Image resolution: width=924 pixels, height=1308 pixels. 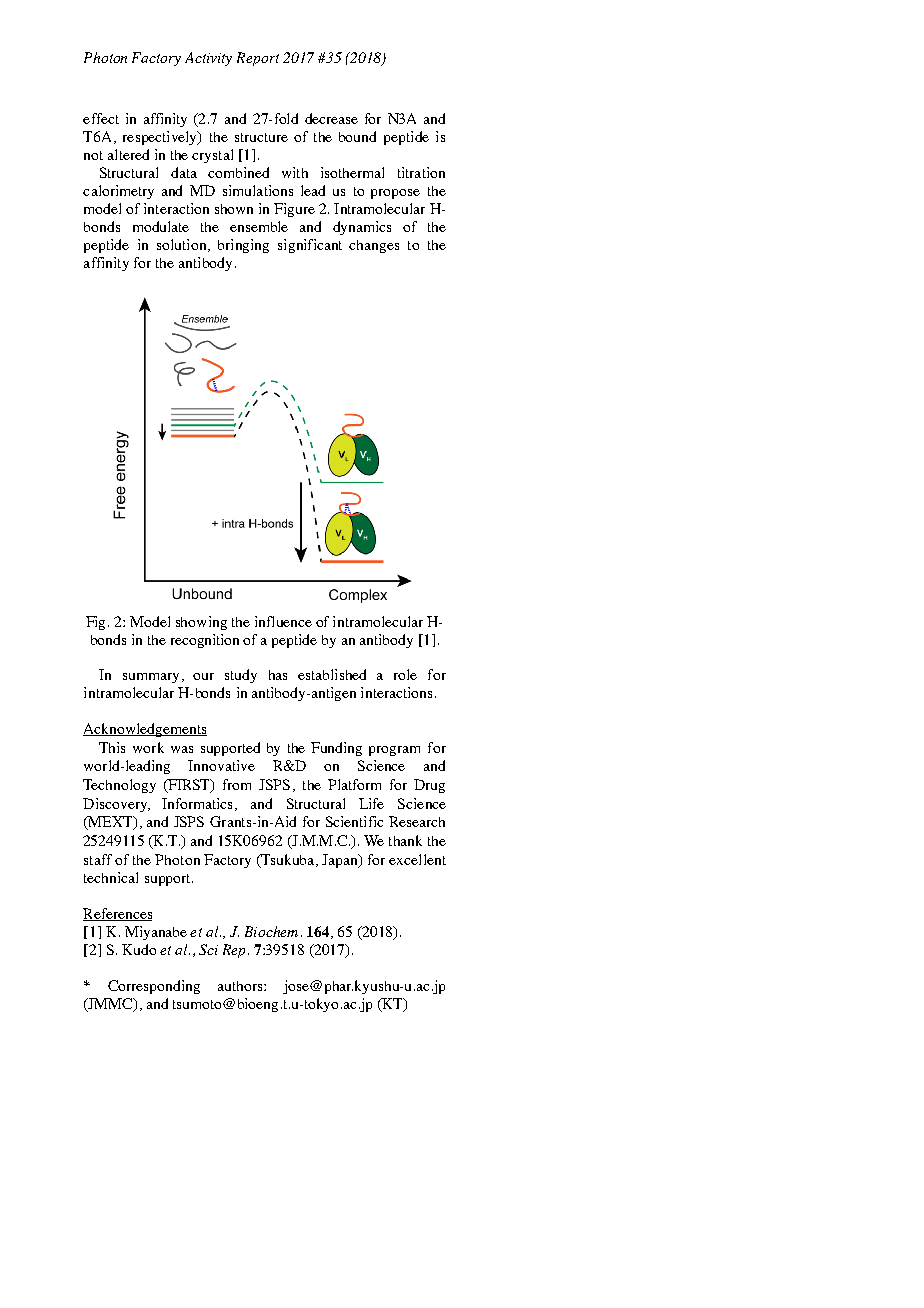 I want to click on bound, so click(x=357, y=136).
